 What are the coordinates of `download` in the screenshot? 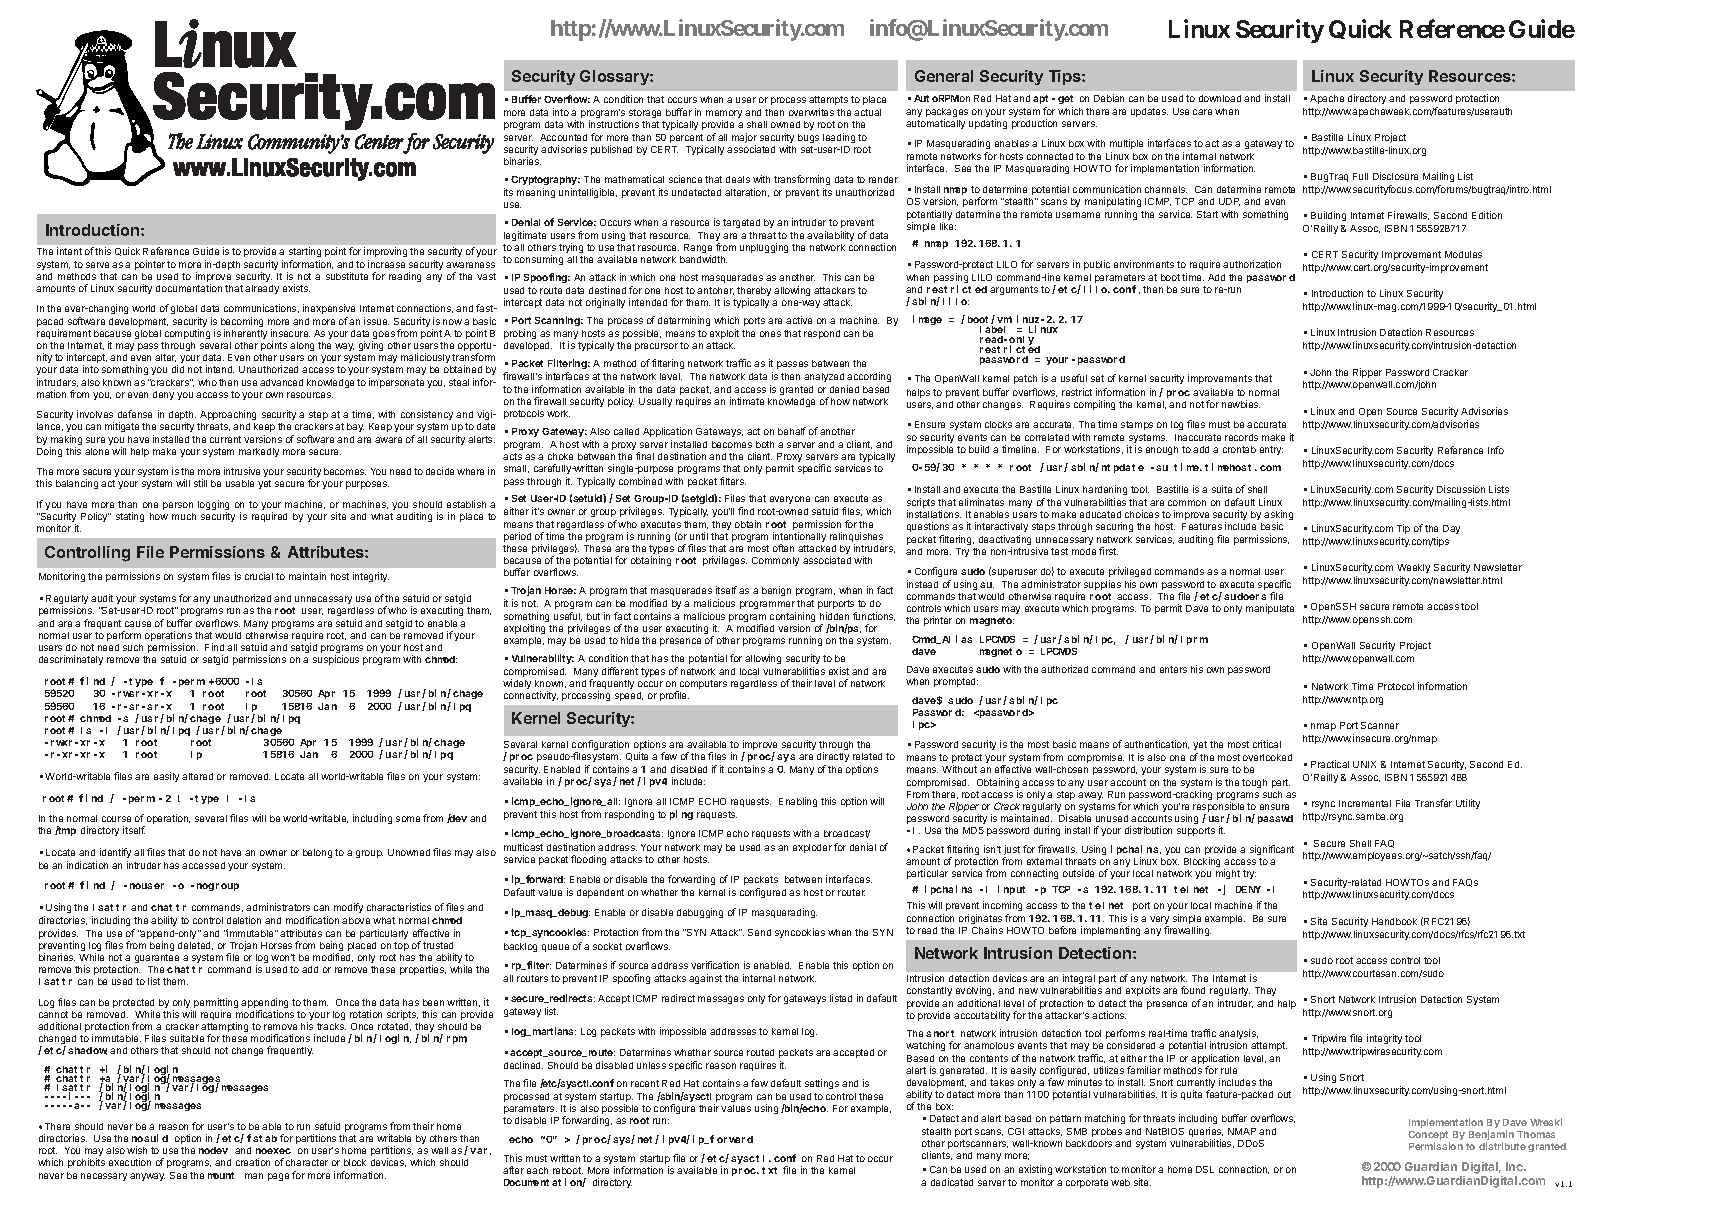 It's located at (1220, 98).
